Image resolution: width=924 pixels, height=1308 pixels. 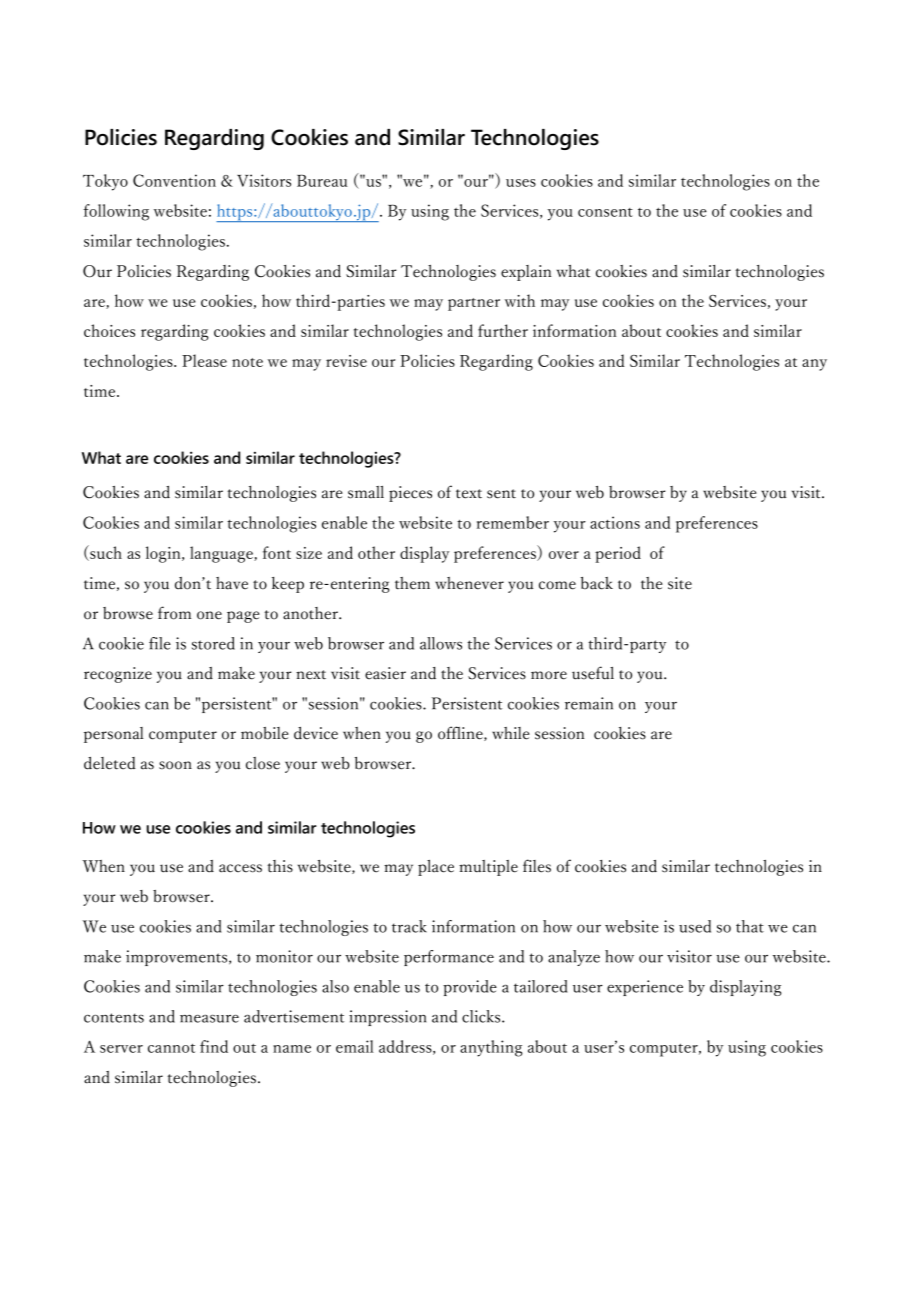 I want to click on pieces, so click(x=410, y=494).
